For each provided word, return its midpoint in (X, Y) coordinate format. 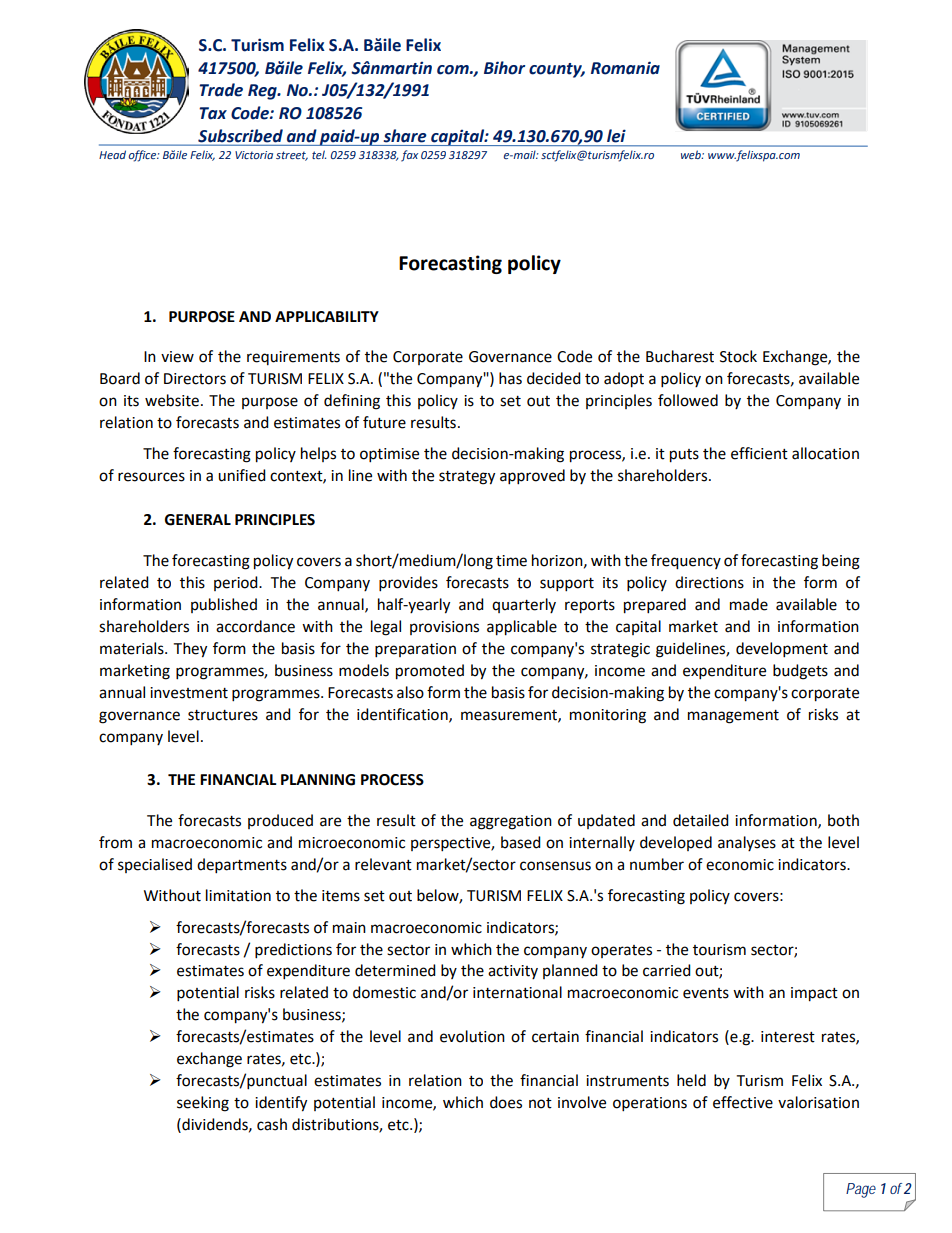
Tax (213, 113)
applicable (522, 628)
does (506, 1102)
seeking (203, 1104)
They (190, 650)
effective (743, 1102)
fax (409, 156)
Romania (625, 68)
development (782, 650)
